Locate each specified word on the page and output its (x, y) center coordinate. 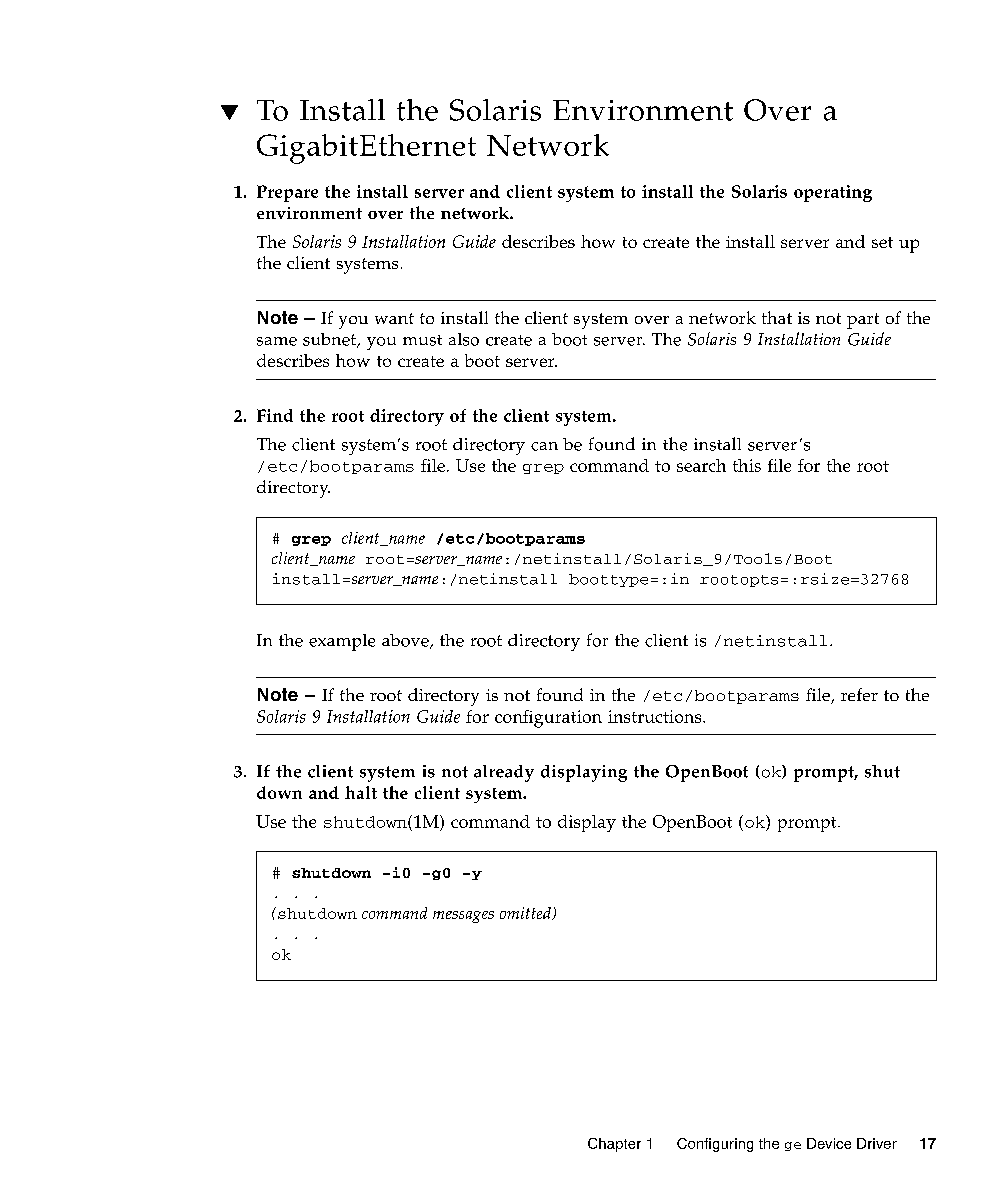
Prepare (287, 193)
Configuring (715, 1145)
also (464, 339)
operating (833, 193)
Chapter (614, 1145)
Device (829, 1143)
